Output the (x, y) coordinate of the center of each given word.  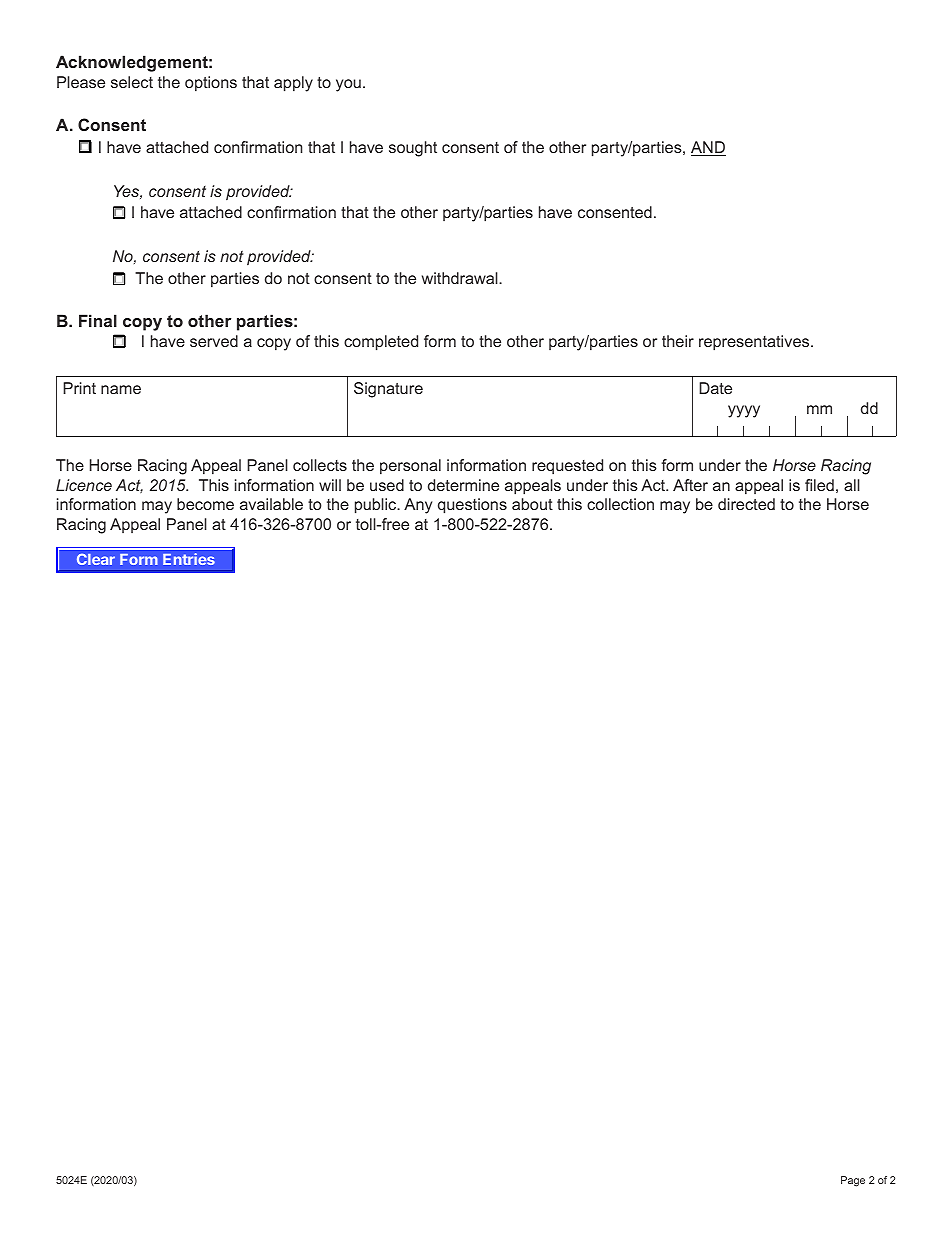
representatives (755, 343)
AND (708, 148)
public (377, 506)
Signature (388, 390)
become (205, 504)
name (121, 389)
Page (853, 1181)
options (211, 84)
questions (472, 506)
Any (418, 506)
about (532, 504)
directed (746, 504)
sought (413, 149)
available (271, 504)
